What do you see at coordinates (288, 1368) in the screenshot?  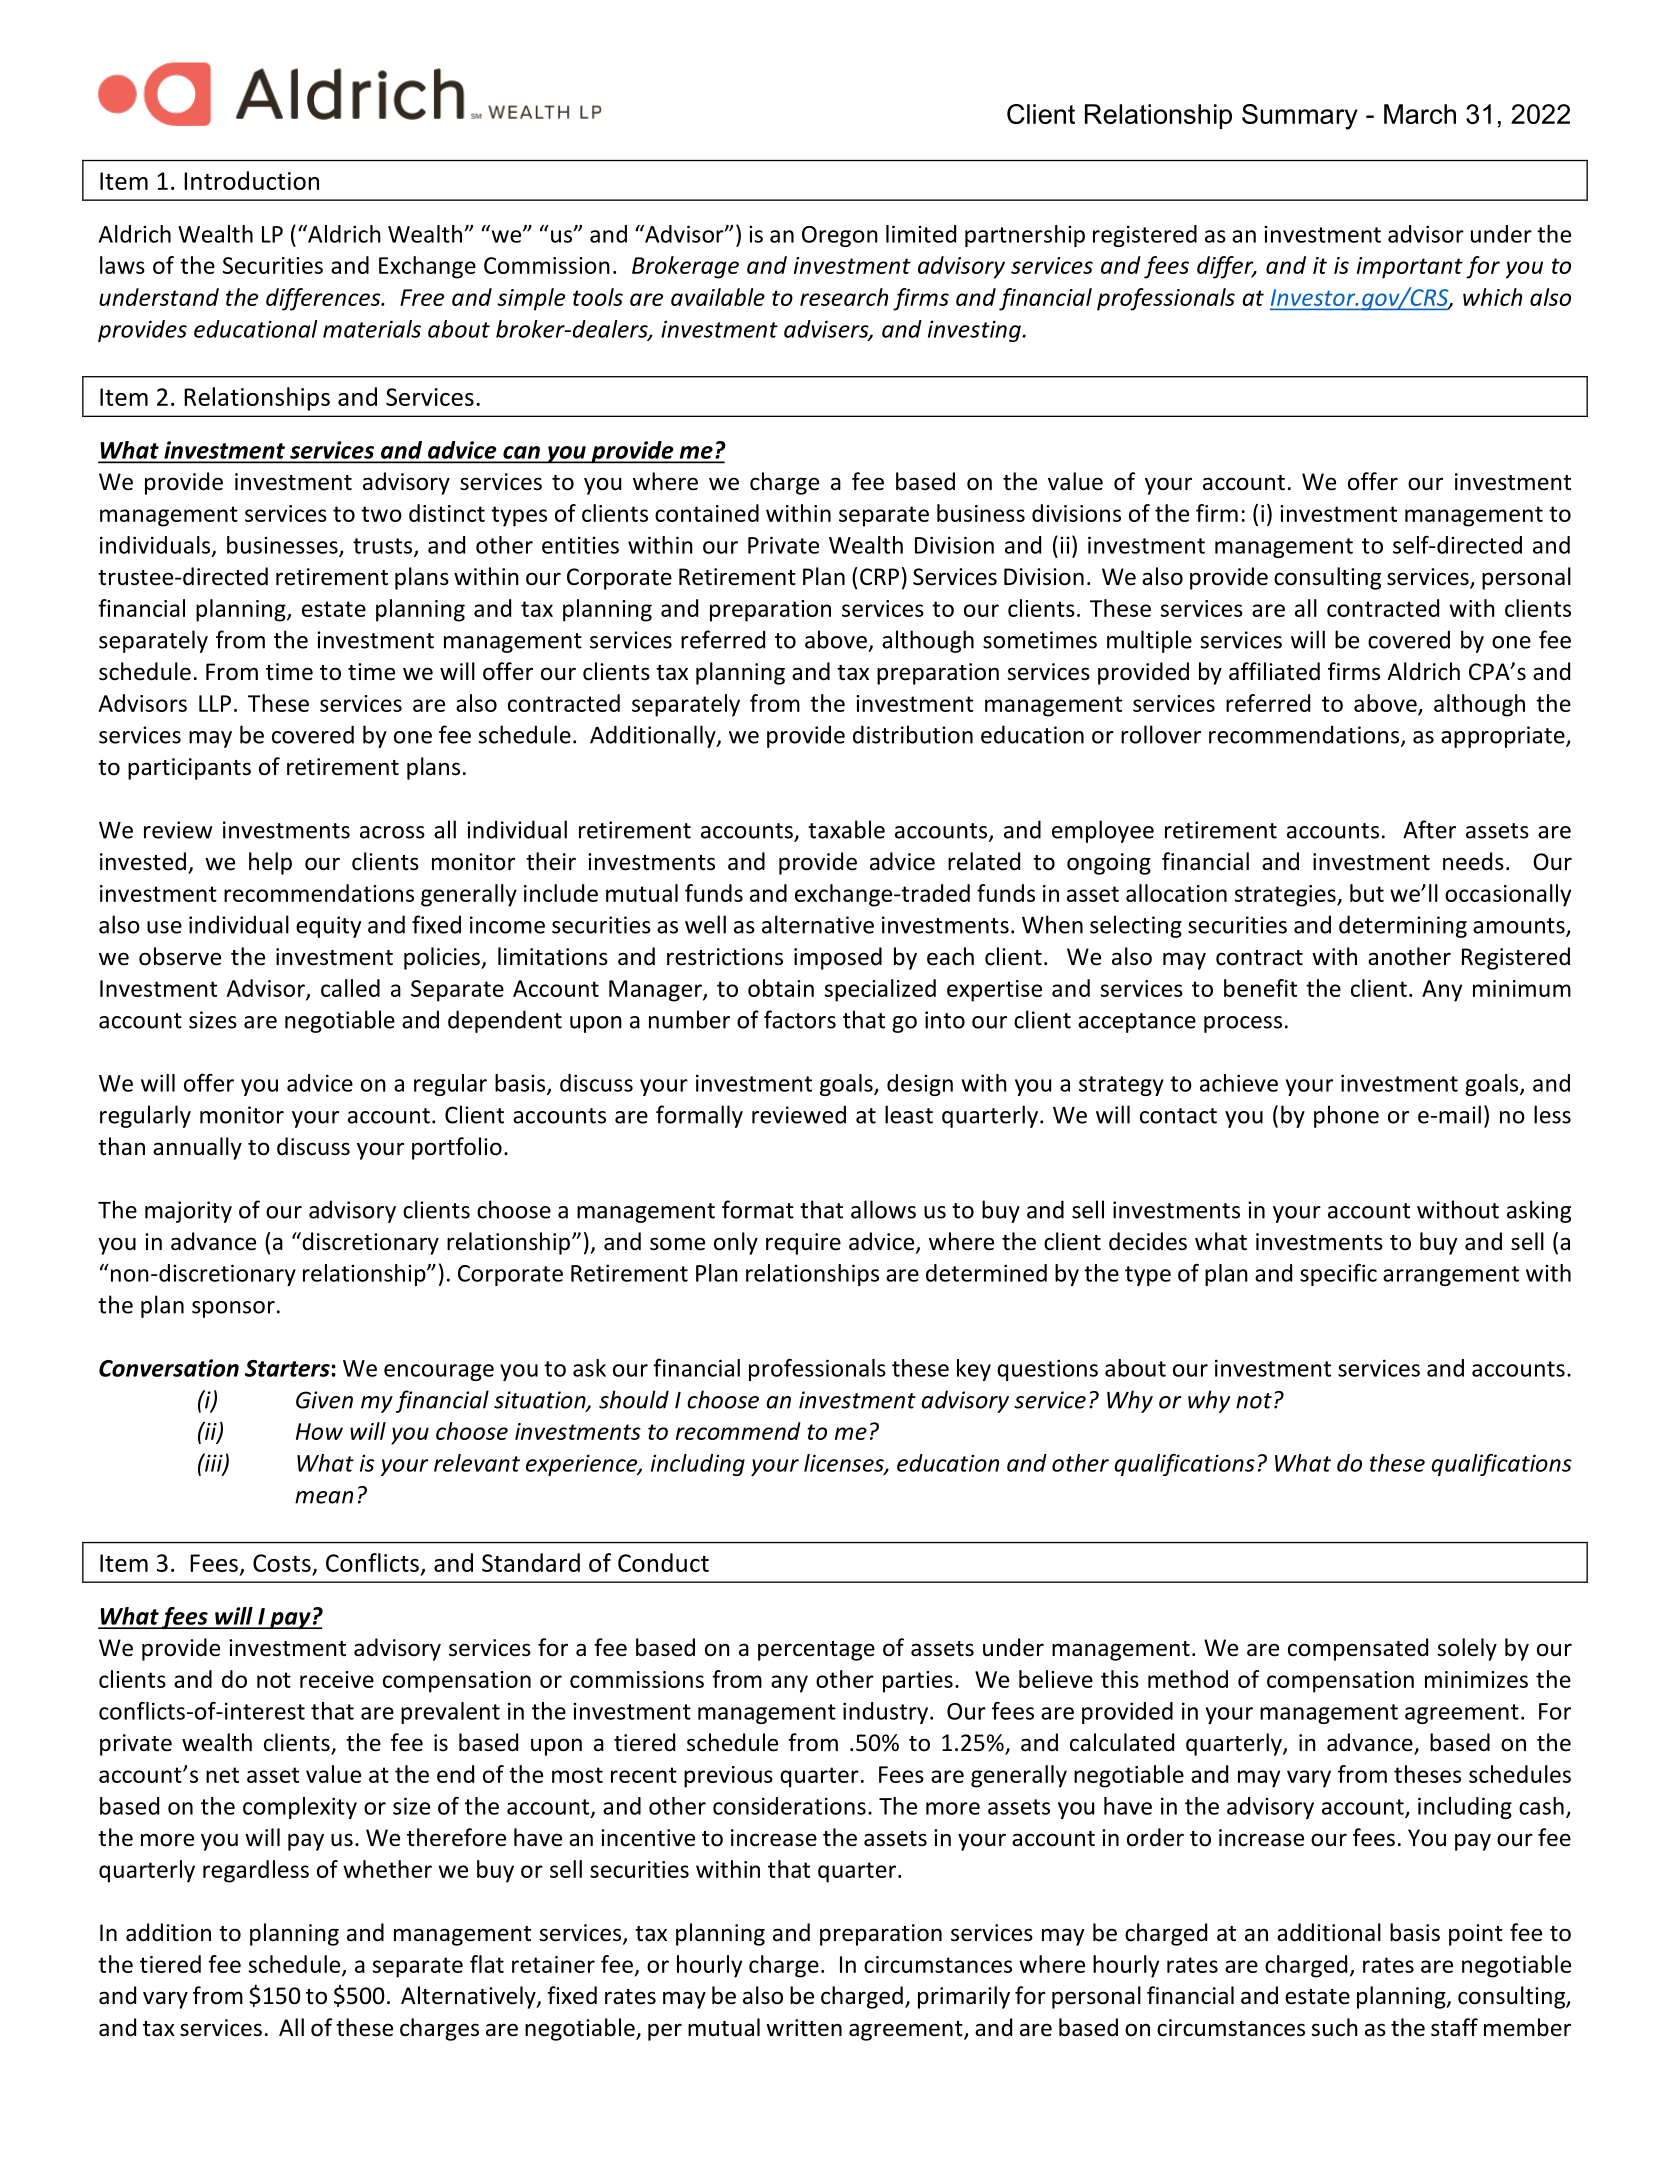 I see `Starters` at bounding box center [288, 1368].
